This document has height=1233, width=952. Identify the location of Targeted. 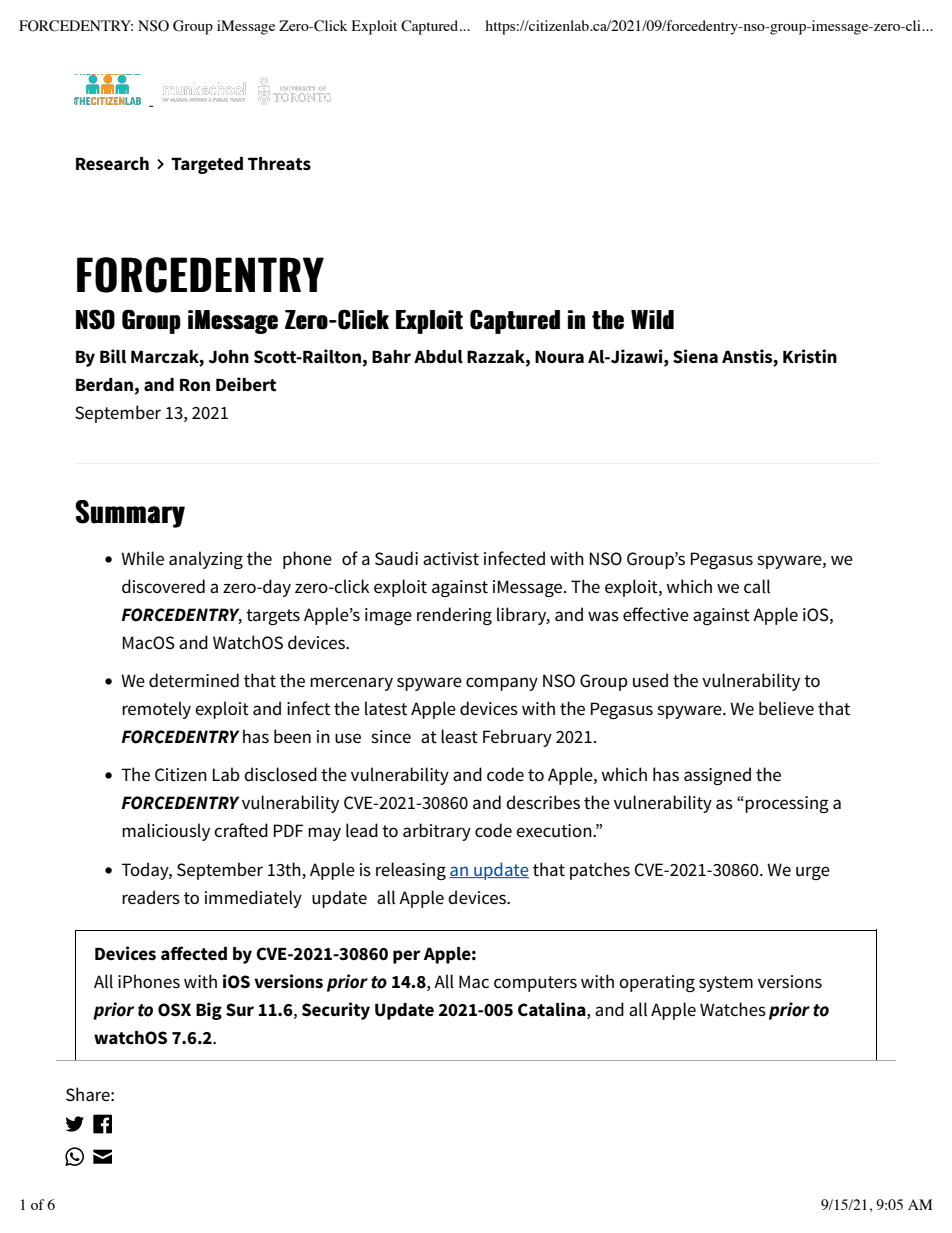
(207, 165).
